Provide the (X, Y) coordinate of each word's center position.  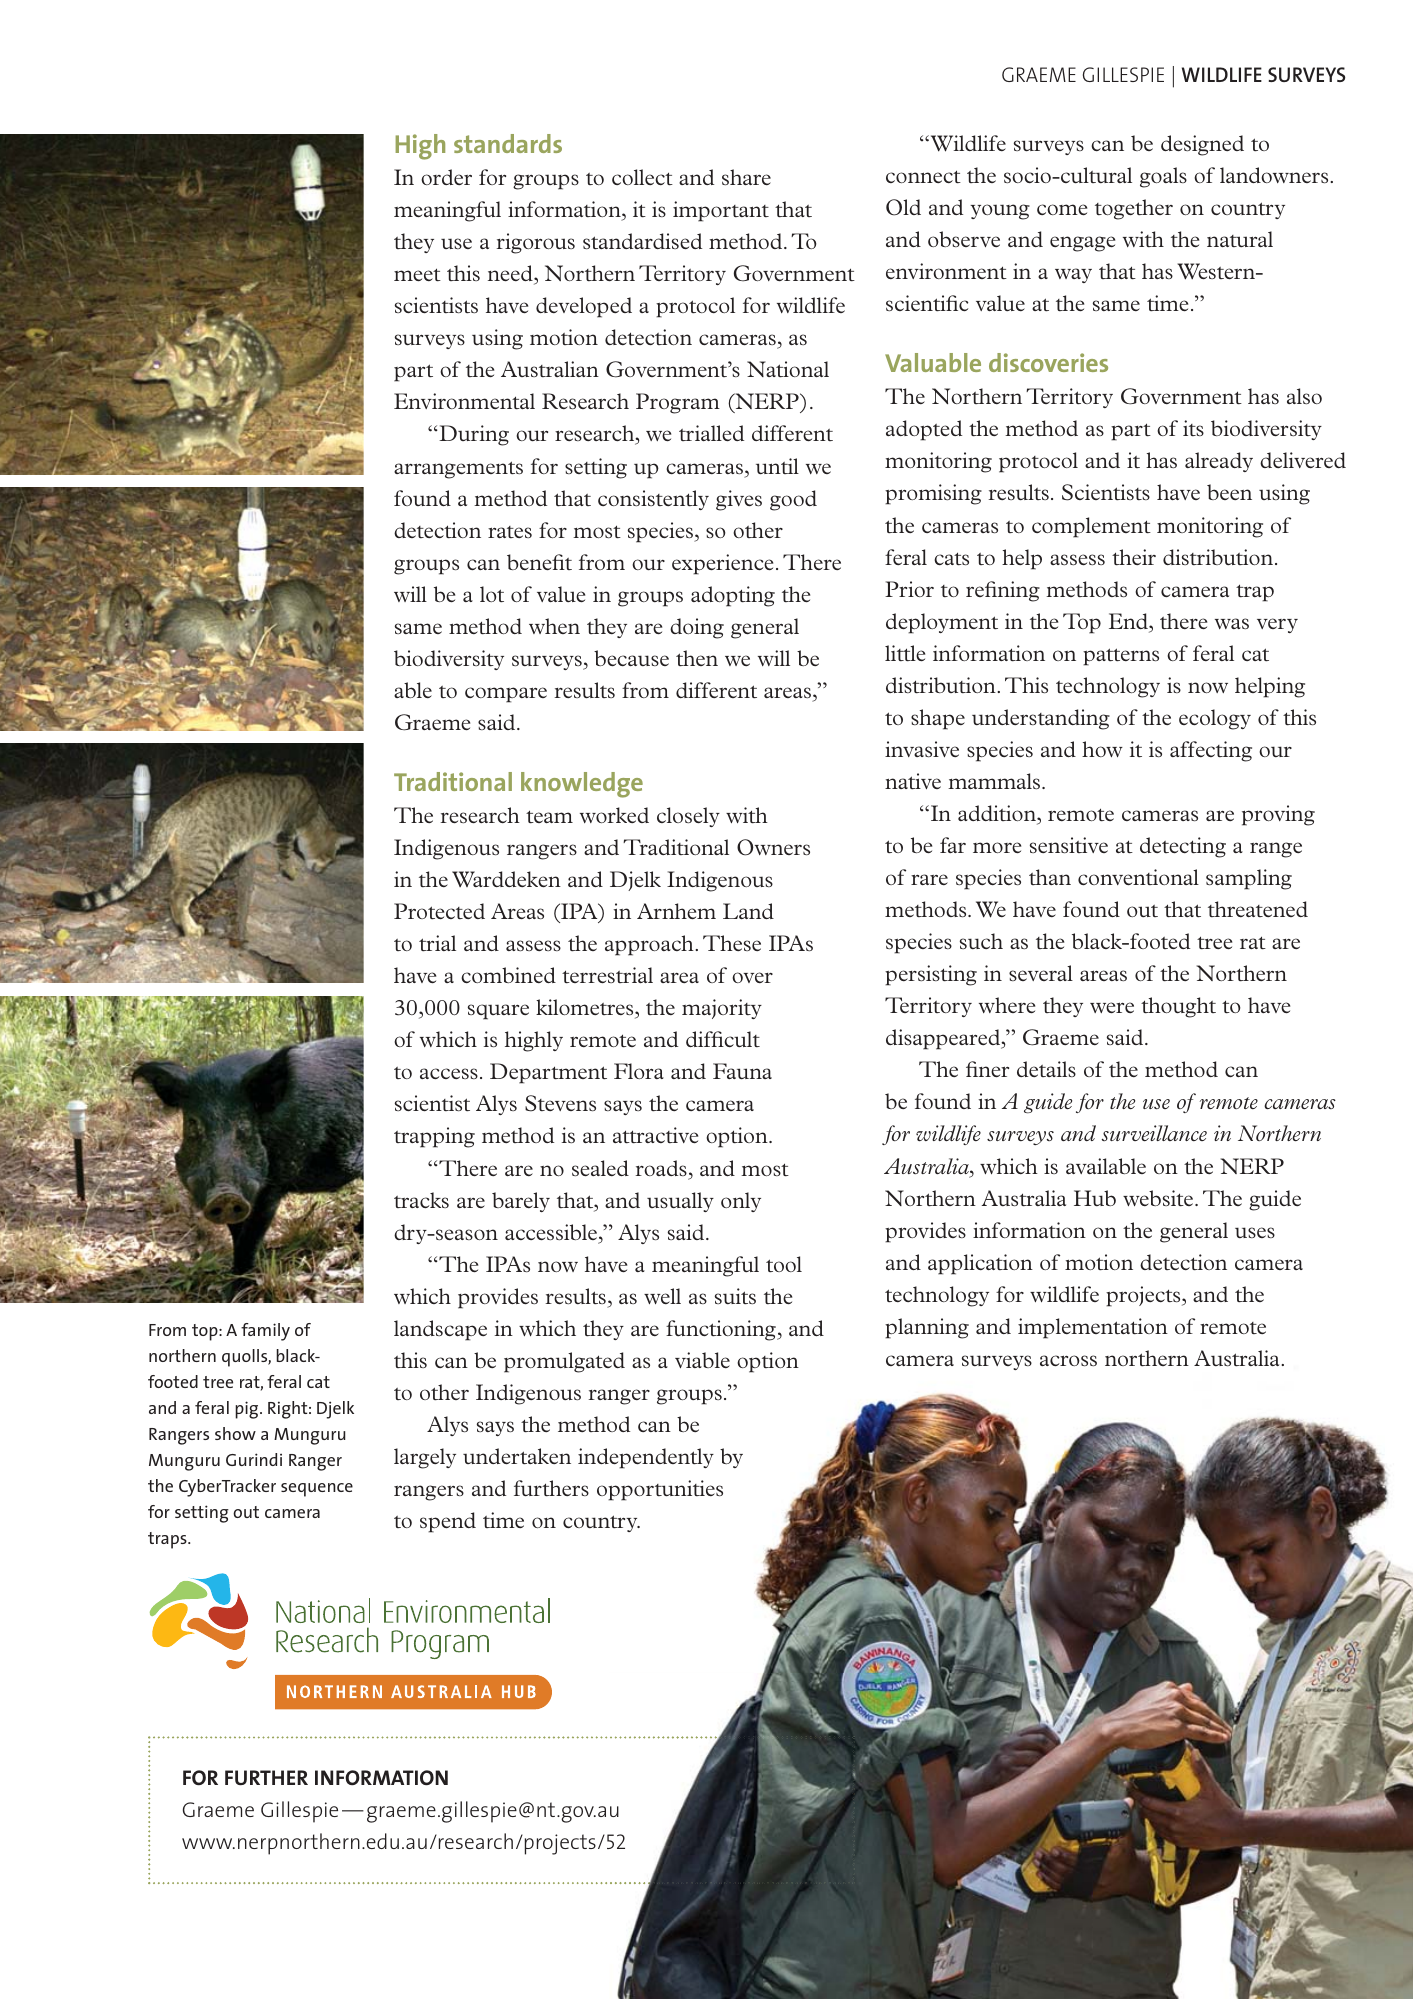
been (1229, 492)
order (446, 177)
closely (688, 817)
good (793, 500)
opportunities (660, 1490)
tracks (421, 1200)
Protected (439, 911)
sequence (317, 1490)
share (746, 177)
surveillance (1154, 1133)
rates (510, 532)
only (741, 1202)
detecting (1183, 847)
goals (1163, 177)
